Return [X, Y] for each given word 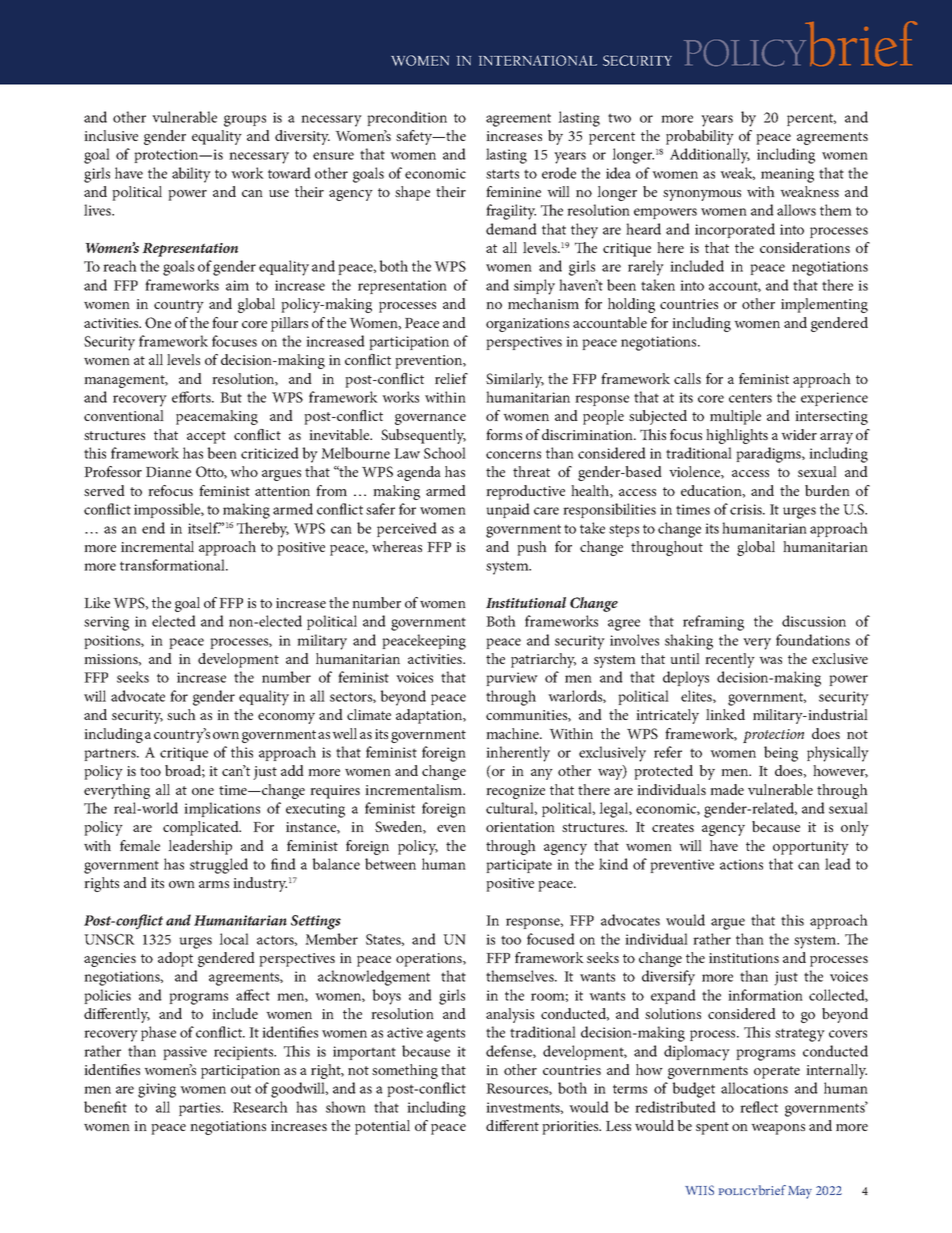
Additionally [710, 156]
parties [201, 1109]
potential [382, 1127]
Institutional [526, 602]
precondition [407, 118]
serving [106, 623]
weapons [778, 1129]
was [770, 660]
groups [245, 121]
